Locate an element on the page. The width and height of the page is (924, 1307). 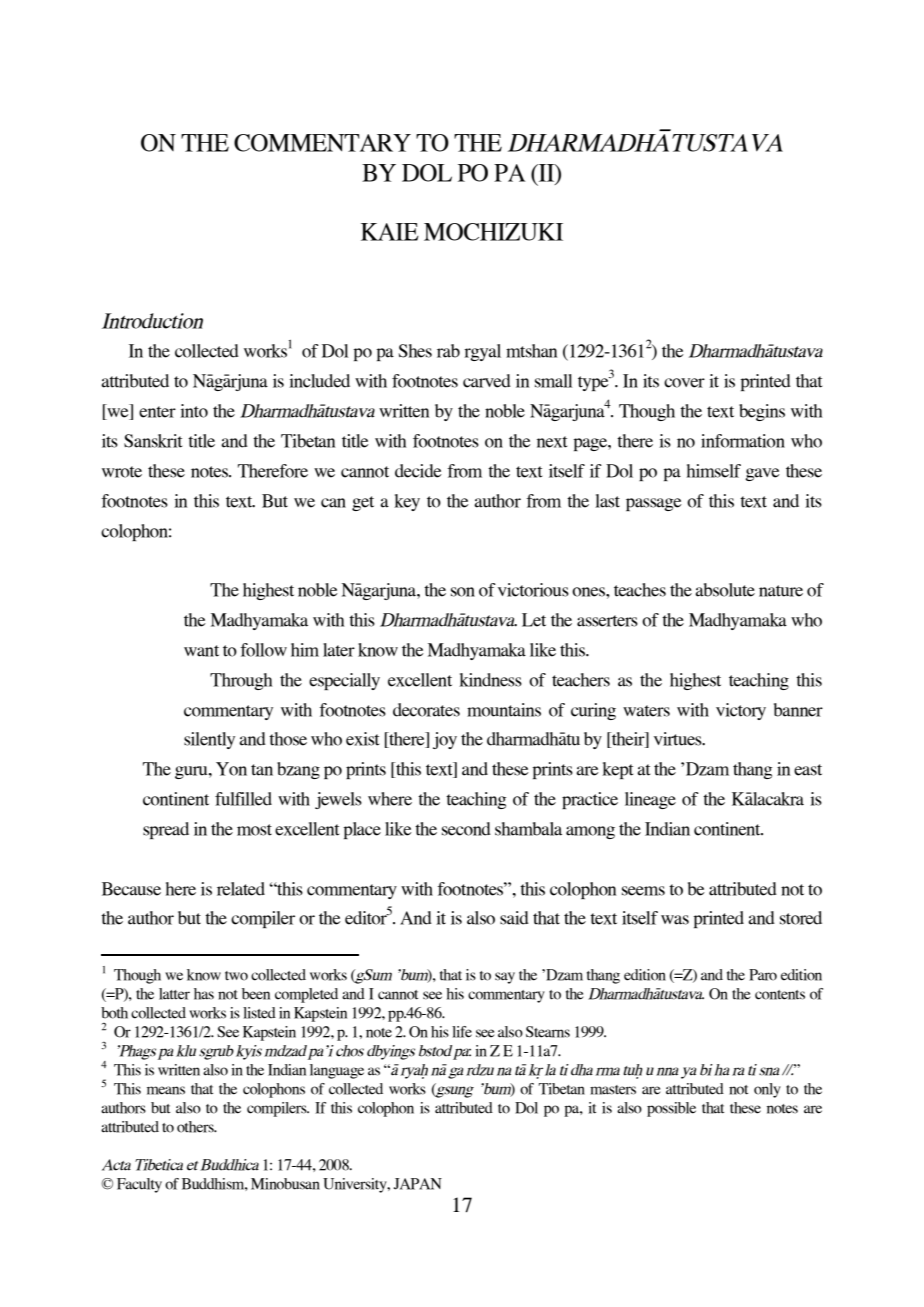
has is located at coordinates (204, 994).
